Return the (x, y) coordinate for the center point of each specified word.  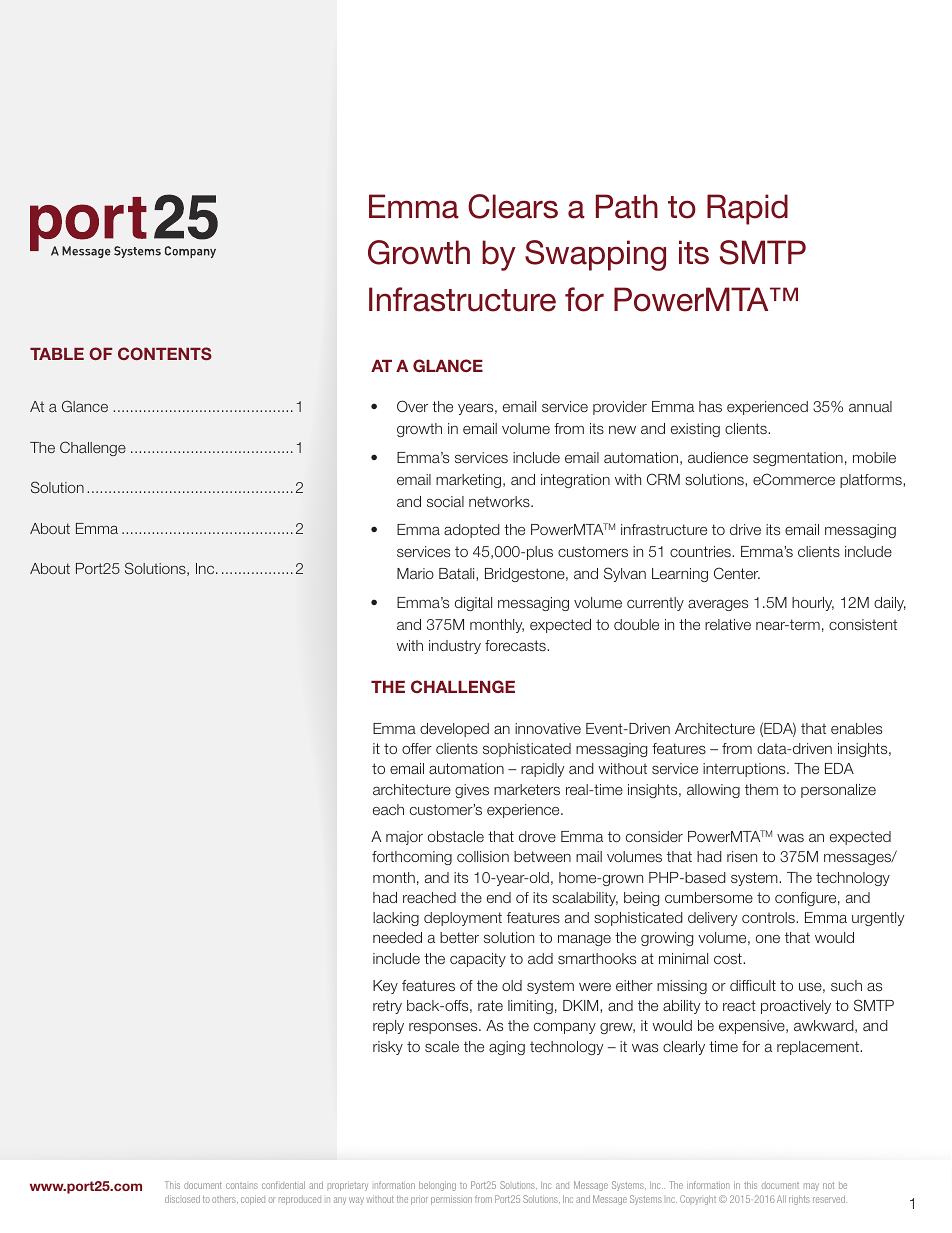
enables (856, 728)
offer (417, 748)
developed (454, 730)
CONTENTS (165, 353)
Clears (513, 206)
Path (627, 206)
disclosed (182, 1199)
